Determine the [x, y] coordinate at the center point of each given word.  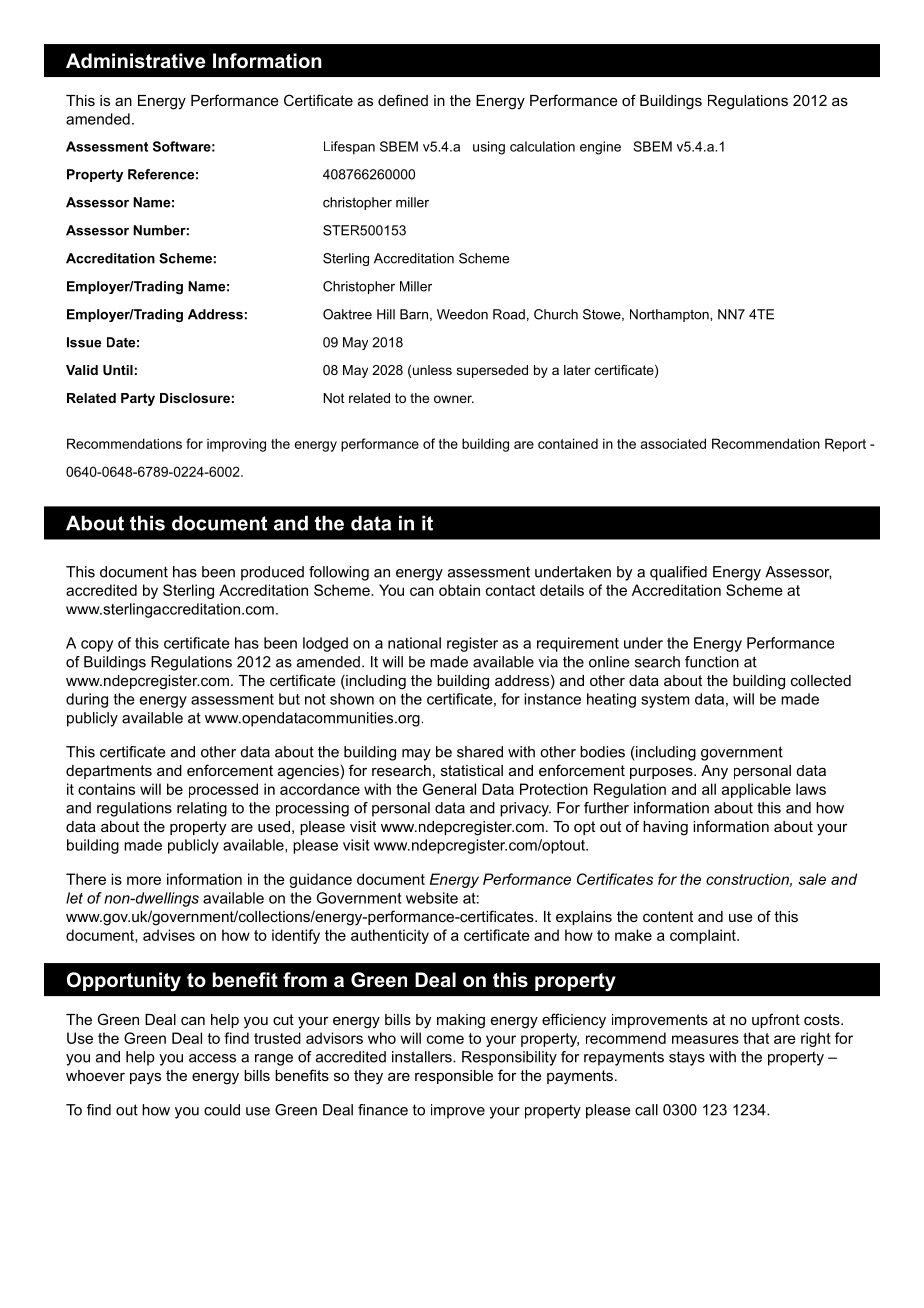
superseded [492, 371]
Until [118, 370]
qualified [678, 573]
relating [202, 809]
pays [145, 1078]
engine [600, 148]
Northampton [670, 315]
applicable [756, 790]
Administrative [135, 61]
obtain [459, 590]
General [449, 789]
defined [403, 100]
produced [272, 573]
